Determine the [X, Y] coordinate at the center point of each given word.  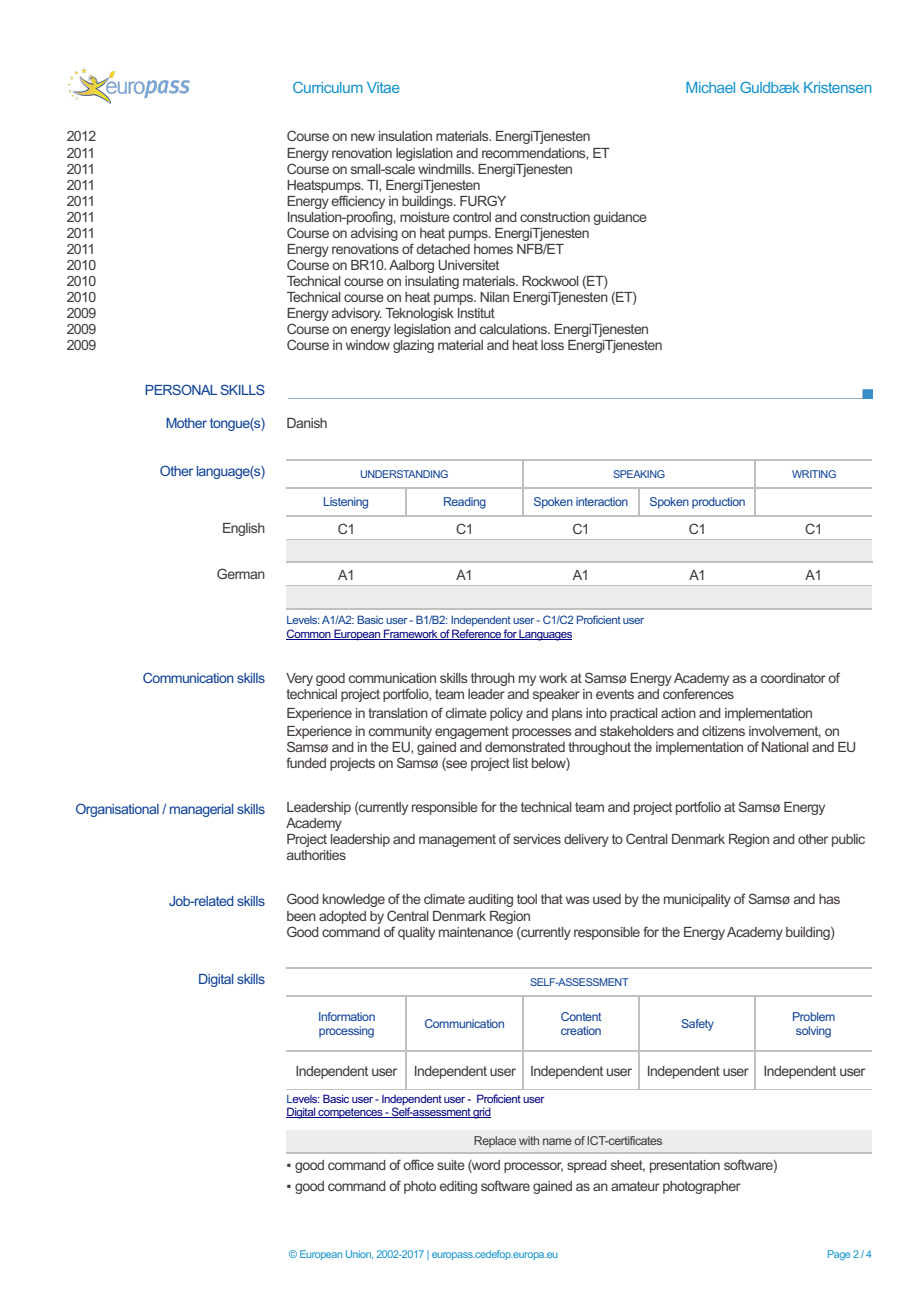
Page [839, 1255]
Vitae [383, 87]
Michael [710, 87]
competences [351, 1113]
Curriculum [328, 87]
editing [458, 1187]
